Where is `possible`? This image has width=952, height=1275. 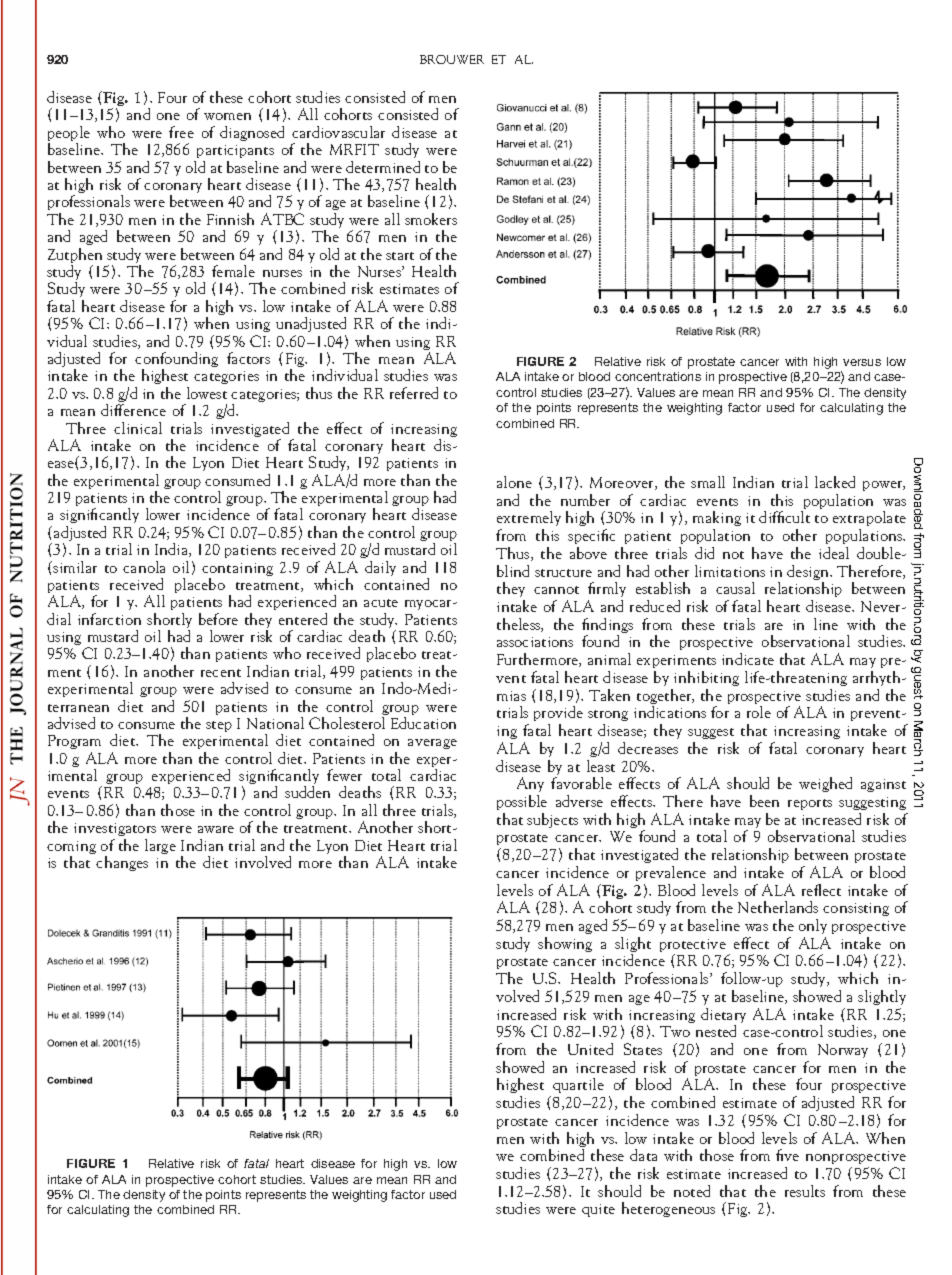 possible is located at coordinates (522, 802).
